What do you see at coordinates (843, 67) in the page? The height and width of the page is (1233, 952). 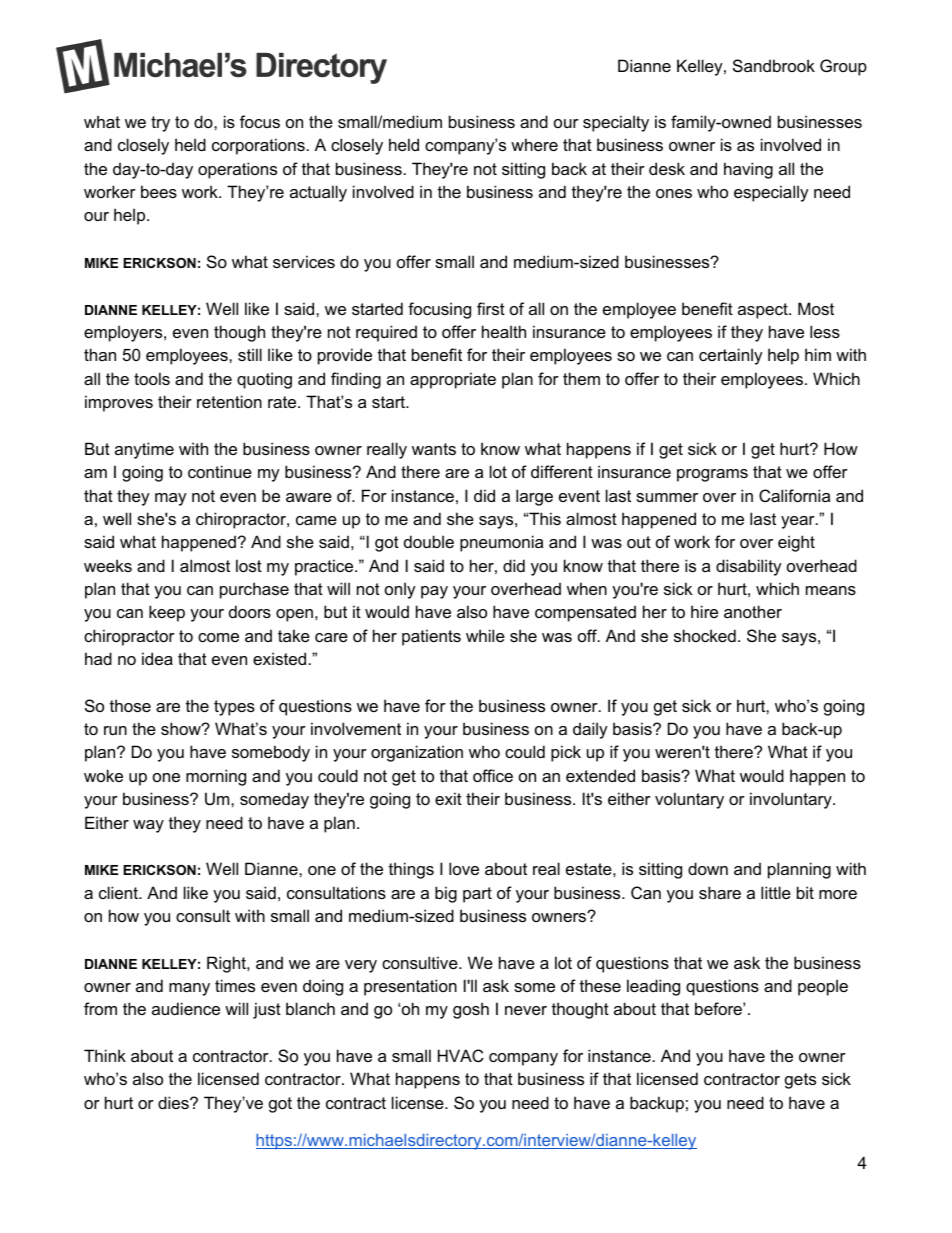 I see `Group` at bounding box center [843, 67].
